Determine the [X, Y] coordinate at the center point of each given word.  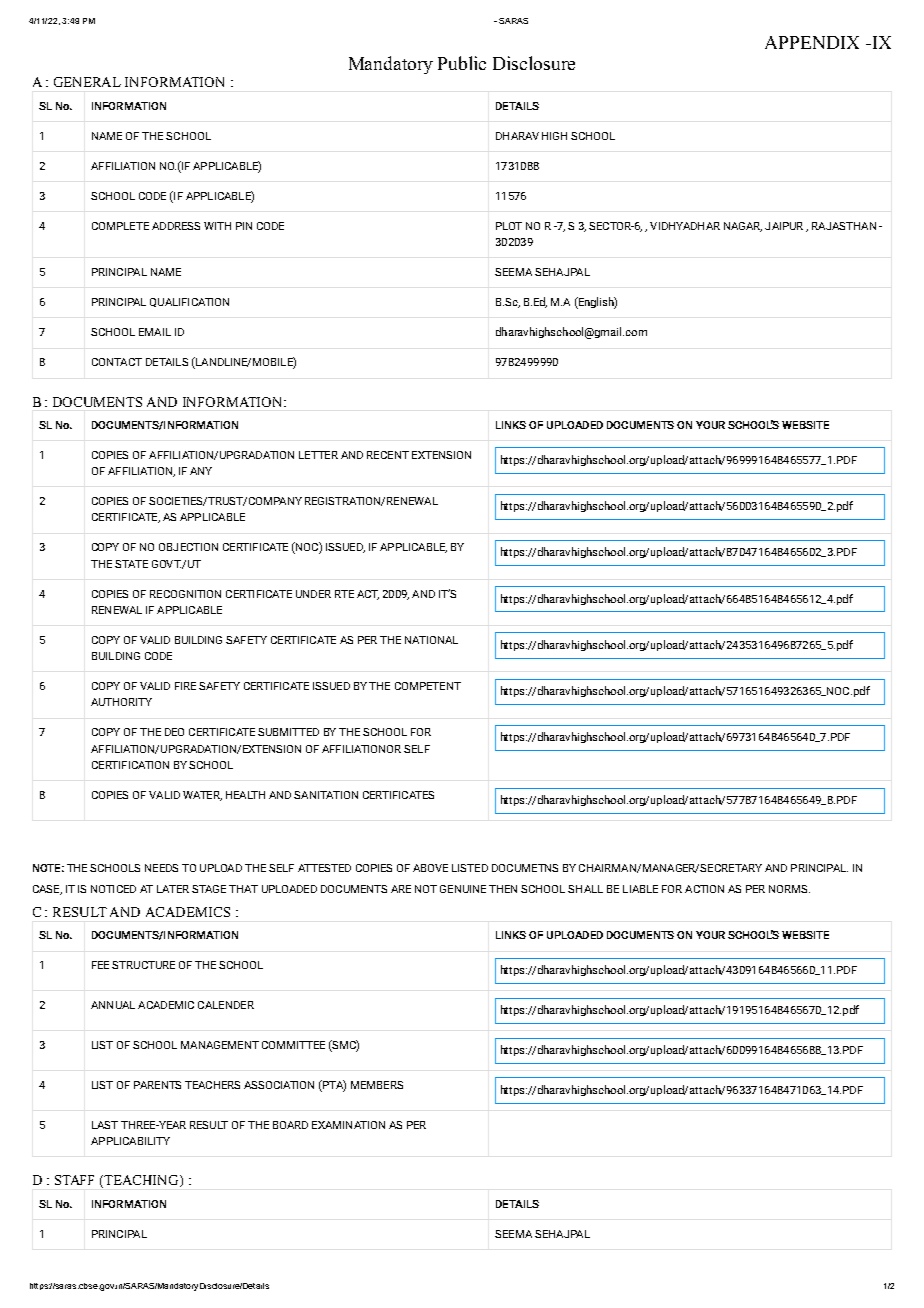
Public [462, 63]
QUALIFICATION [189, 302]
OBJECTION [188, 547]
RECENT [388, 455]
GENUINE [463, 889]
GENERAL [87, 82]
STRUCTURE [143, 965]
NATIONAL [431, 640]
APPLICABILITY [130, 1141]
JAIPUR [784, 226]
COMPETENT [428, 686]
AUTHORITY [121, 702]
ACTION [704, 889]
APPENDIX [812, 42]
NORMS [789, 889]
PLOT [509, 226]
